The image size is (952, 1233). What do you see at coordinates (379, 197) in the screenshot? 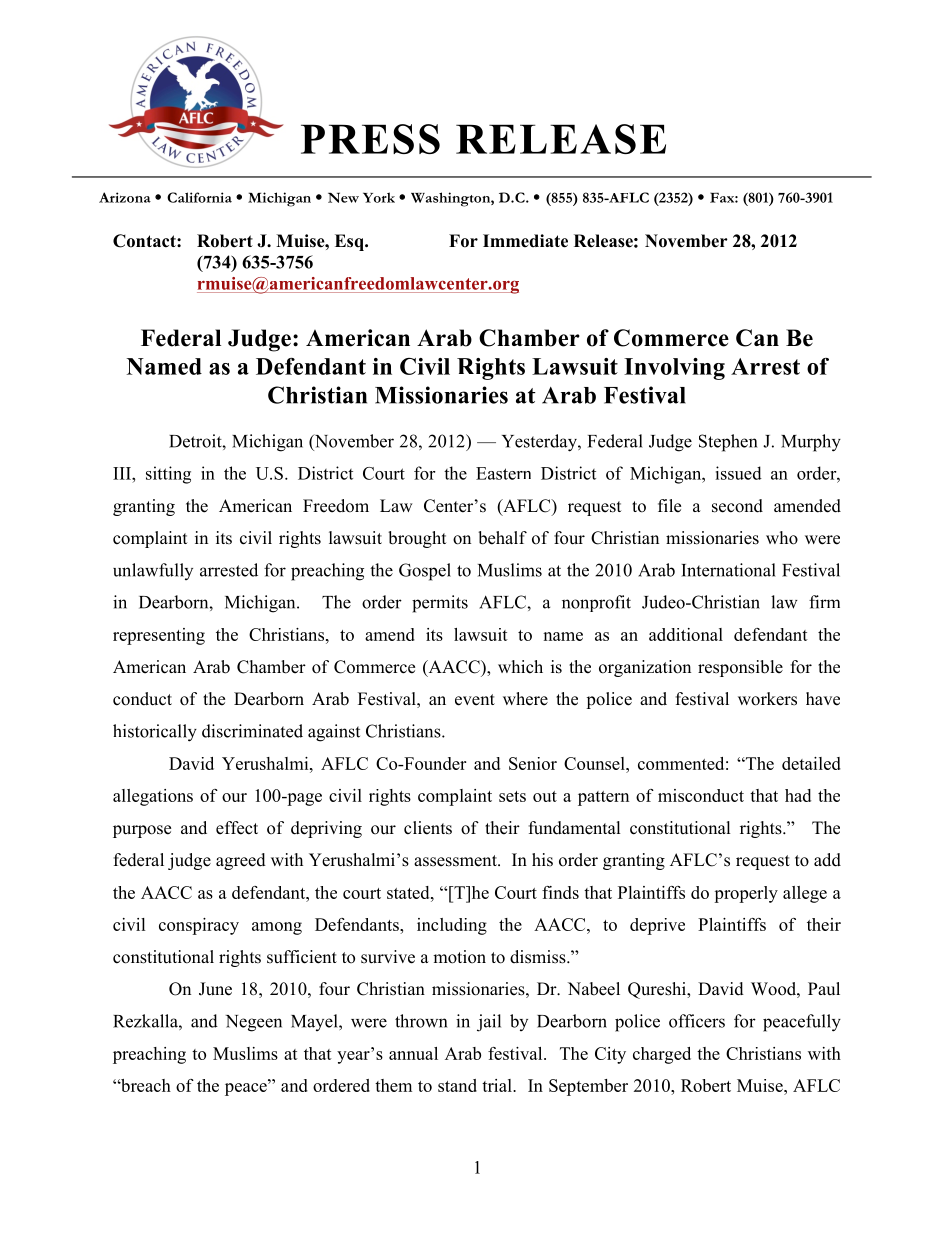
I see `York` at bounding box center [379, 197].
